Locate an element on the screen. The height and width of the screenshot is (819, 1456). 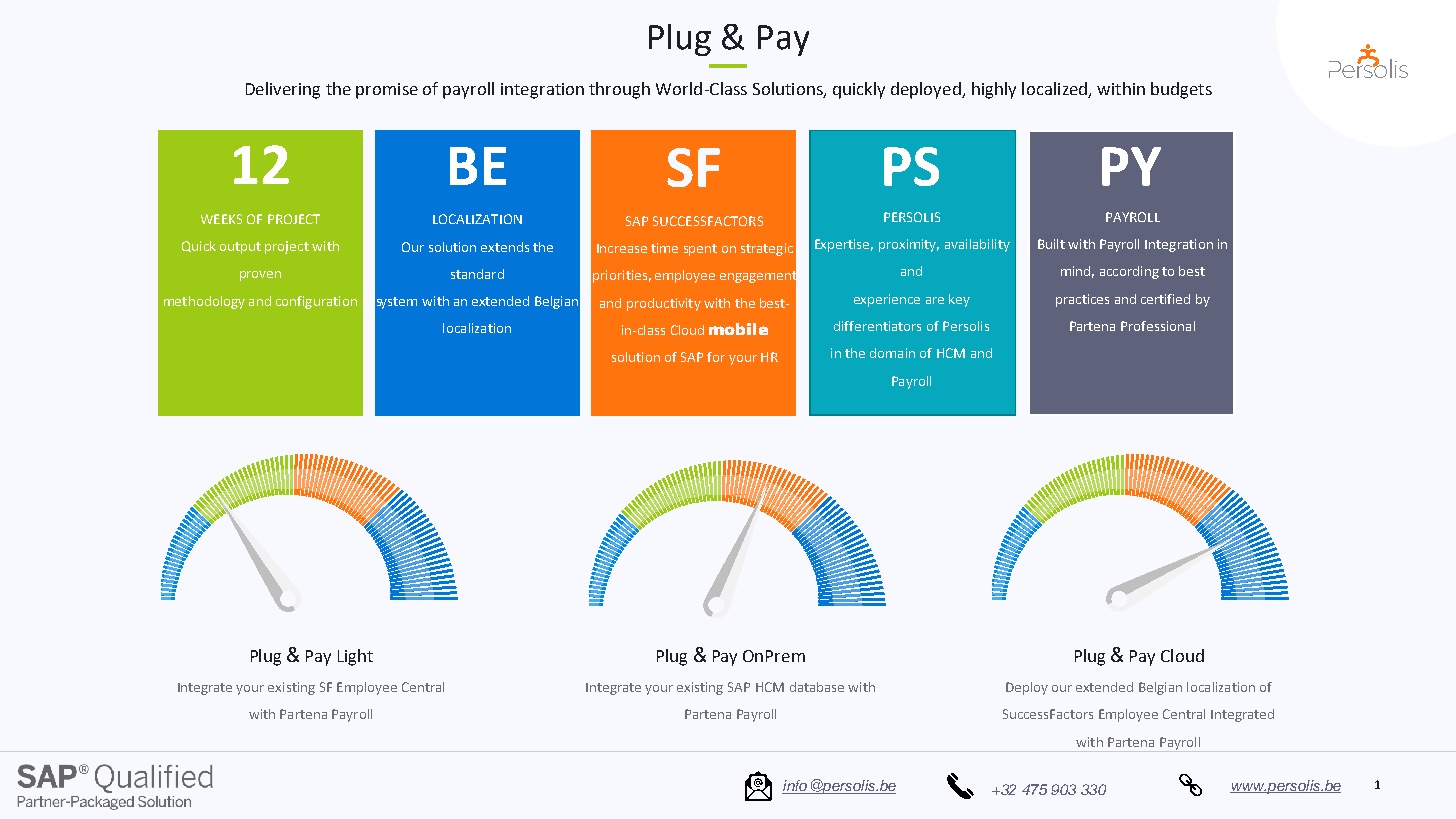
for is located at coordinates (716, 357).
